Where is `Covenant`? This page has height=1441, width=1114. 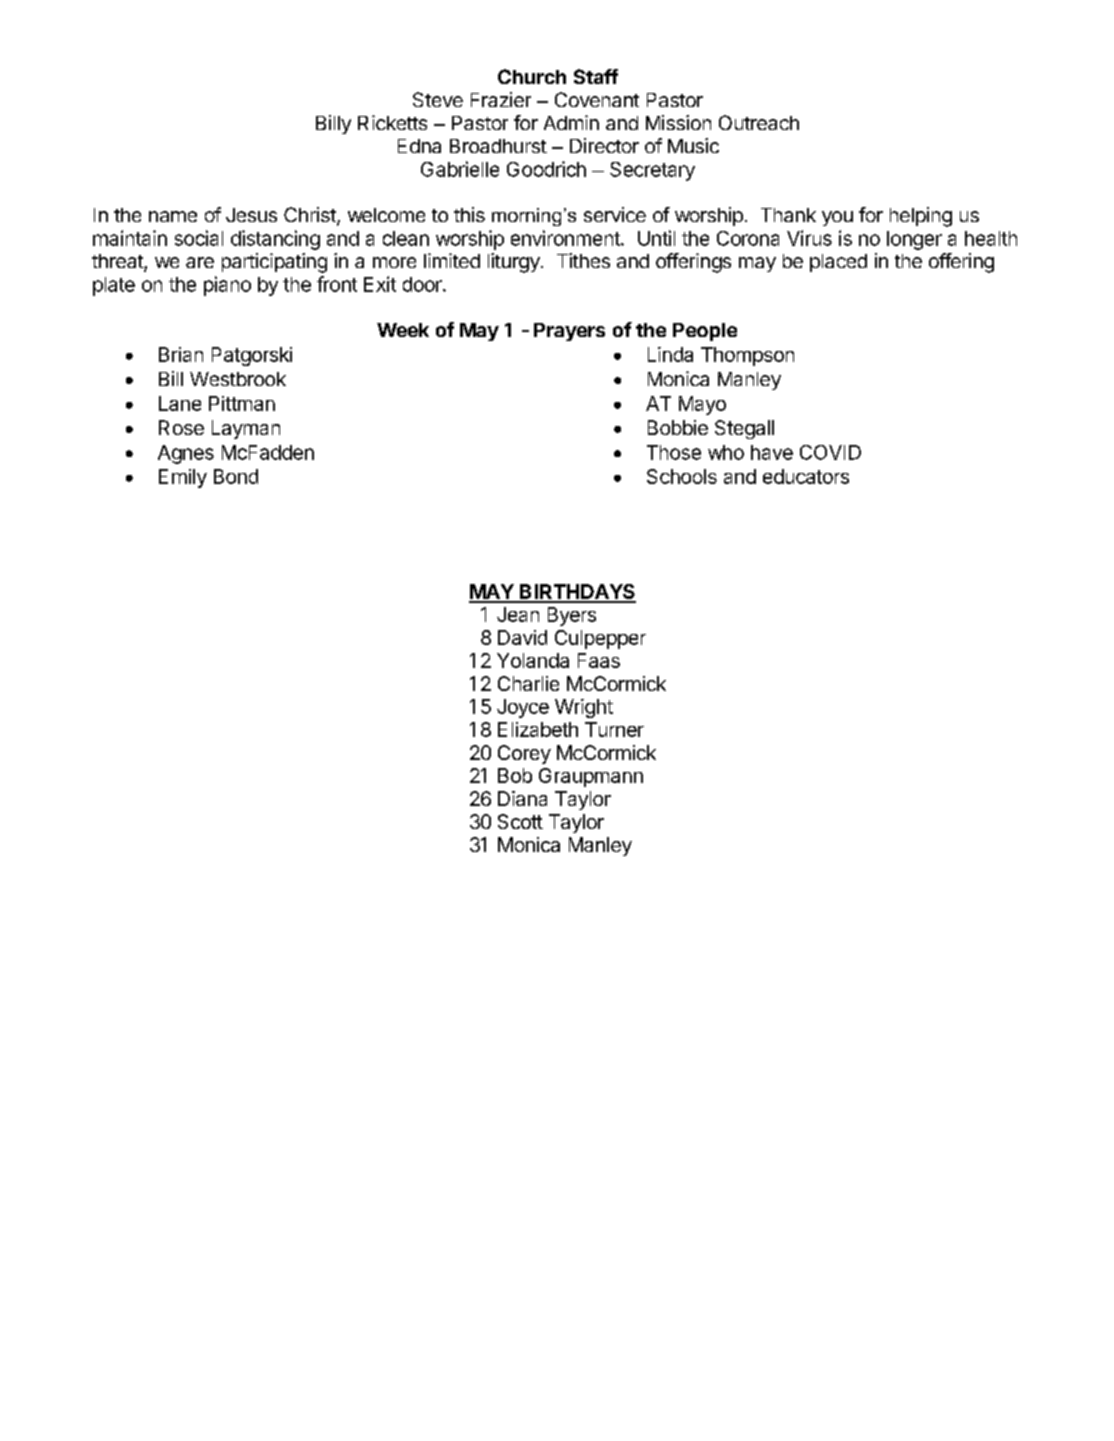
Covenant is located at coordinates (597, 99).
